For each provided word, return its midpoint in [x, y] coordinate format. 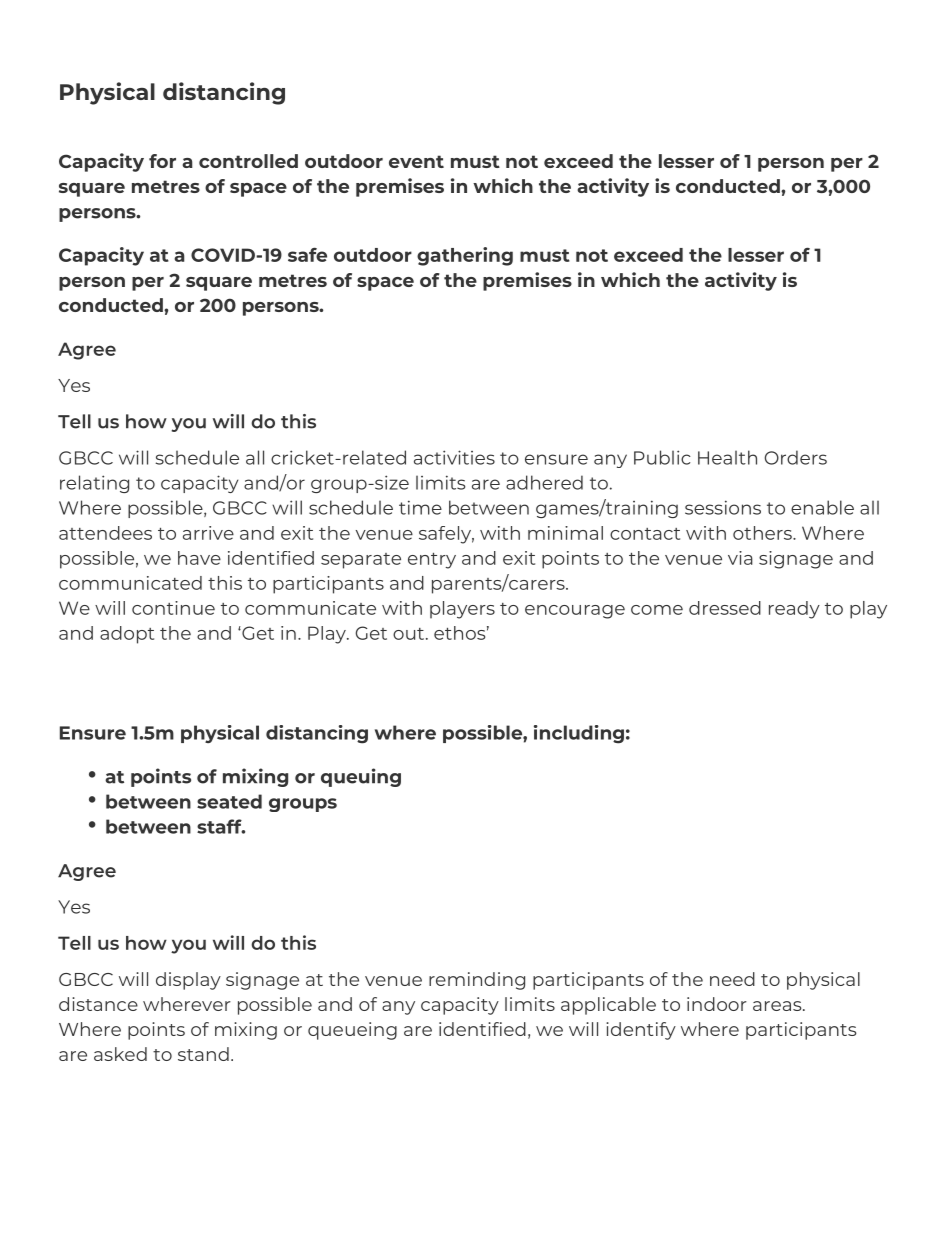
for [162, 161]
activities [454, 457]
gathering [465, 256]
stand [203, 1054]
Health [727, 457]
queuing [361, 777]
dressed [725, 608]
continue [173, 608]
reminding [477, 981]
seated [229, 801]
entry [432, 561]
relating [94, 484]
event [416, 161]
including [579, 734]
